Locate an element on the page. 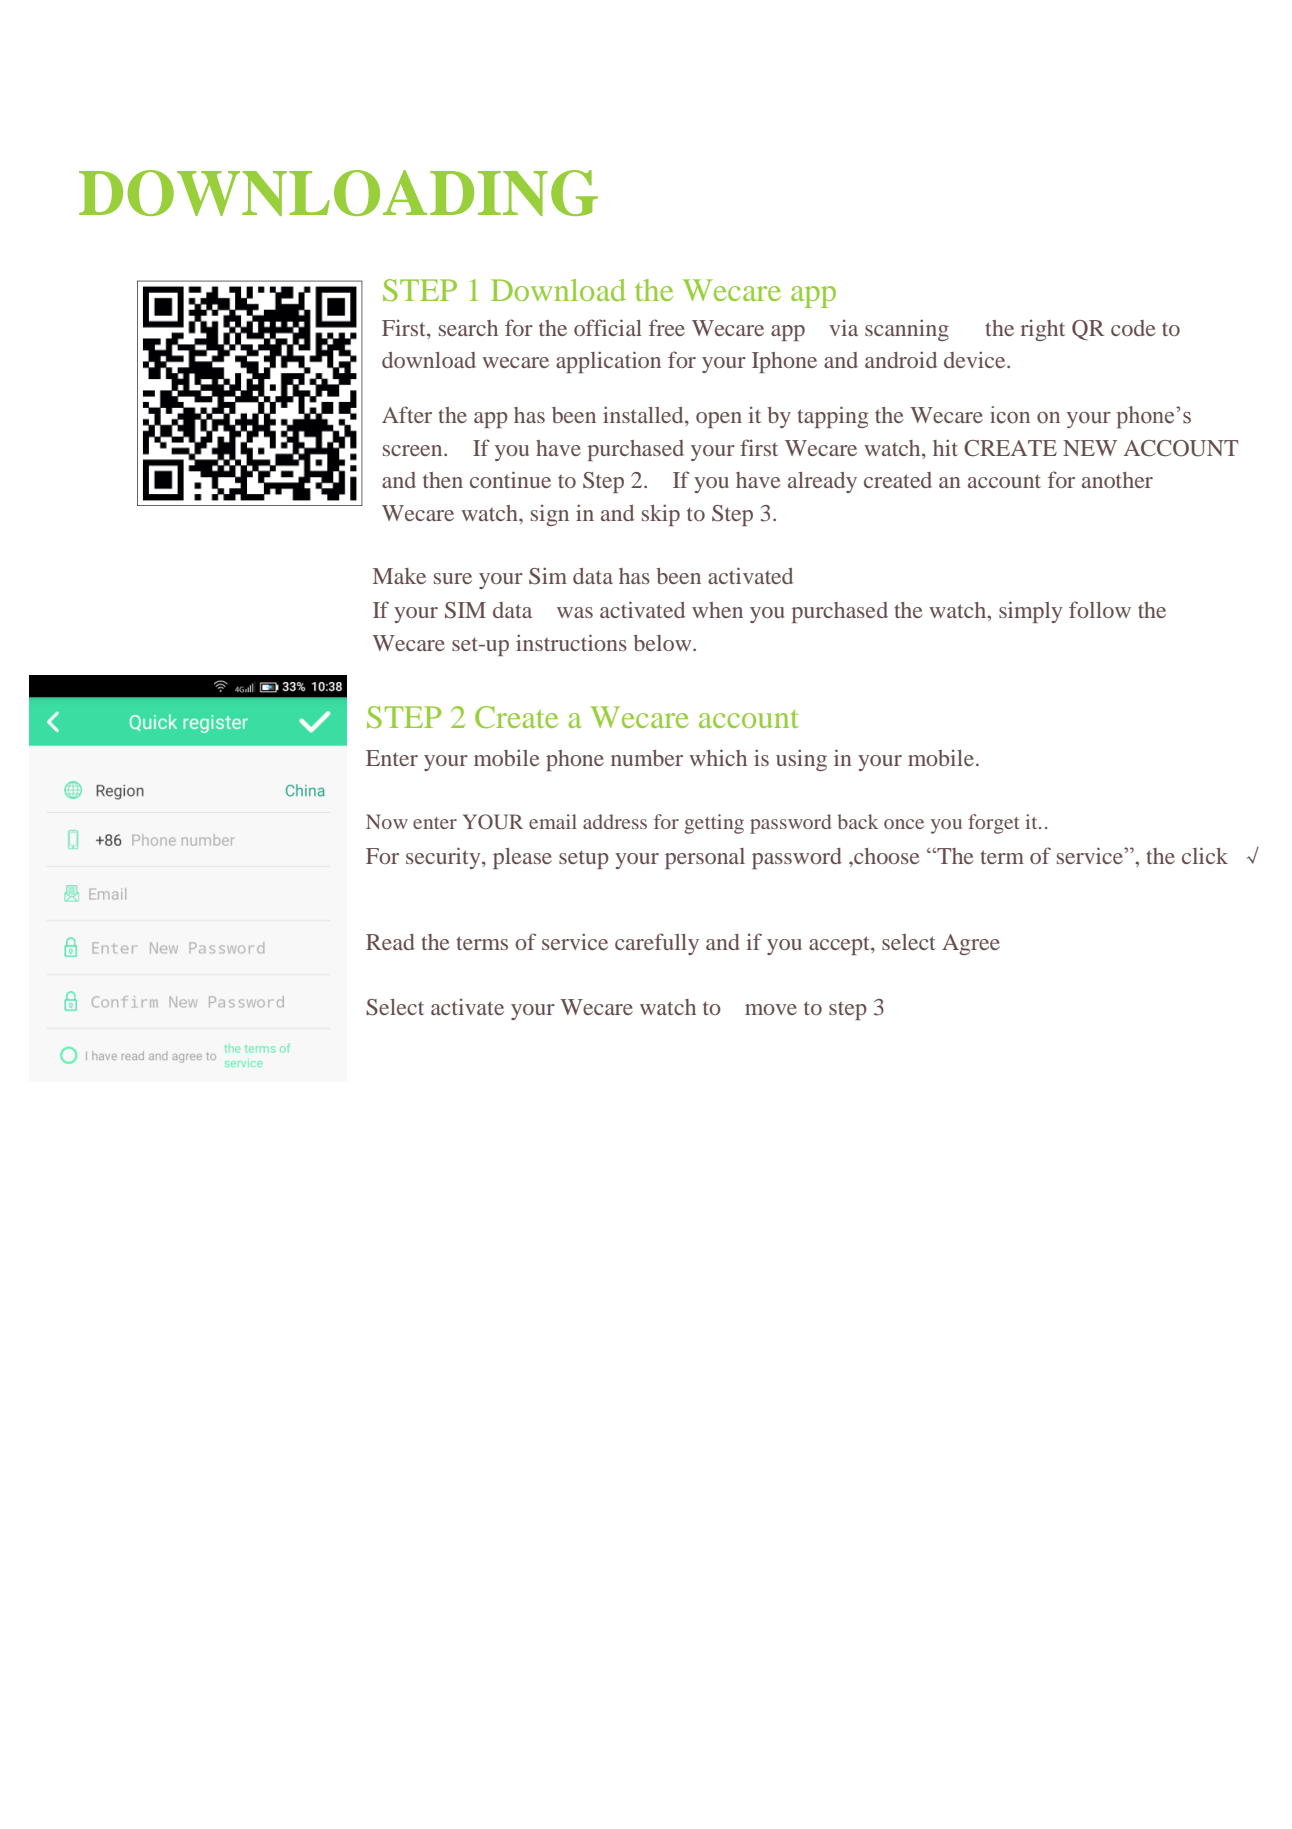 Image resolution: width=1292 pixels, height=1829 pixels. skip is located at coordinates (661, 515).
